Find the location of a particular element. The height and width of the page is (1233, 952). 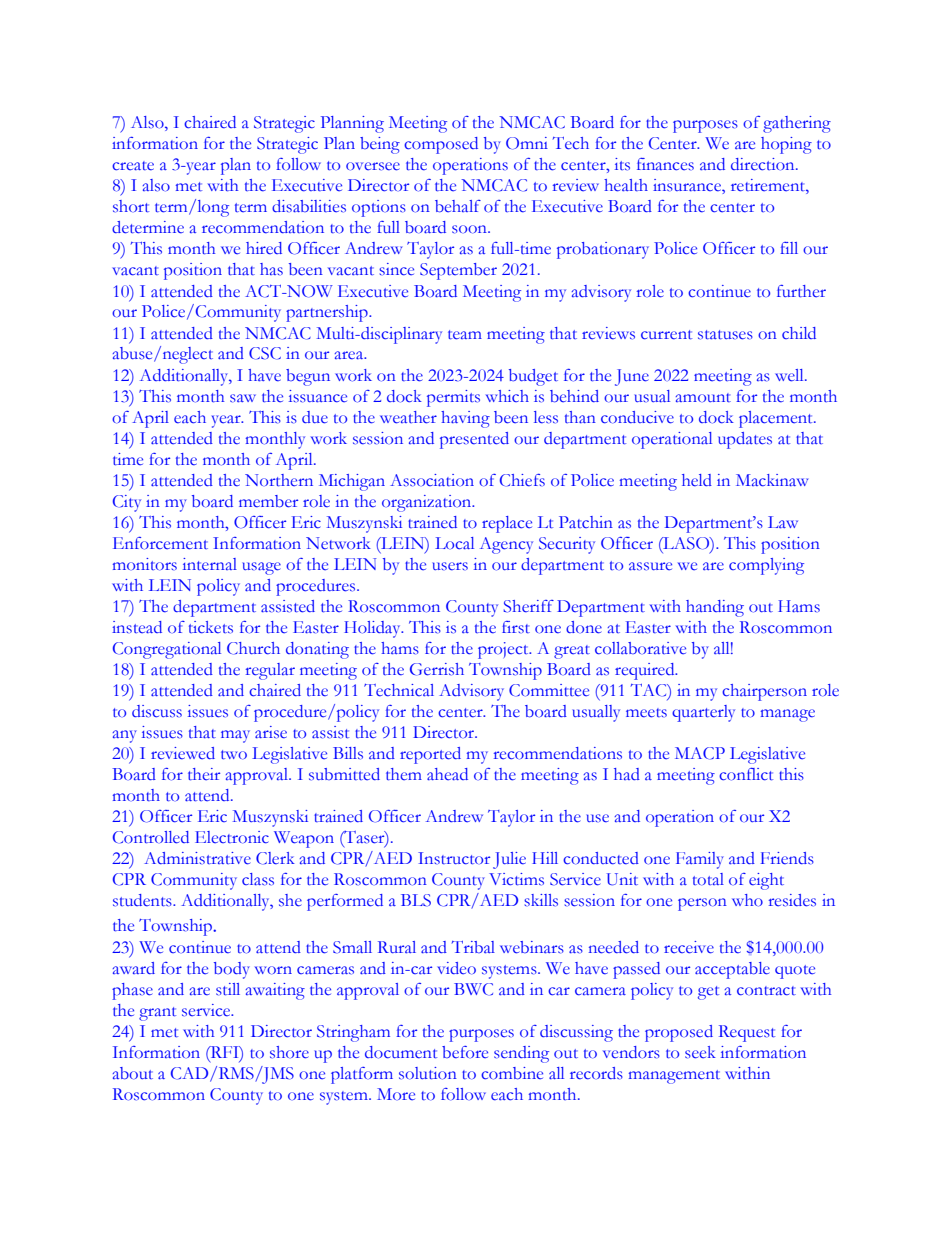

Northern is located at coordinates (279, 480).
